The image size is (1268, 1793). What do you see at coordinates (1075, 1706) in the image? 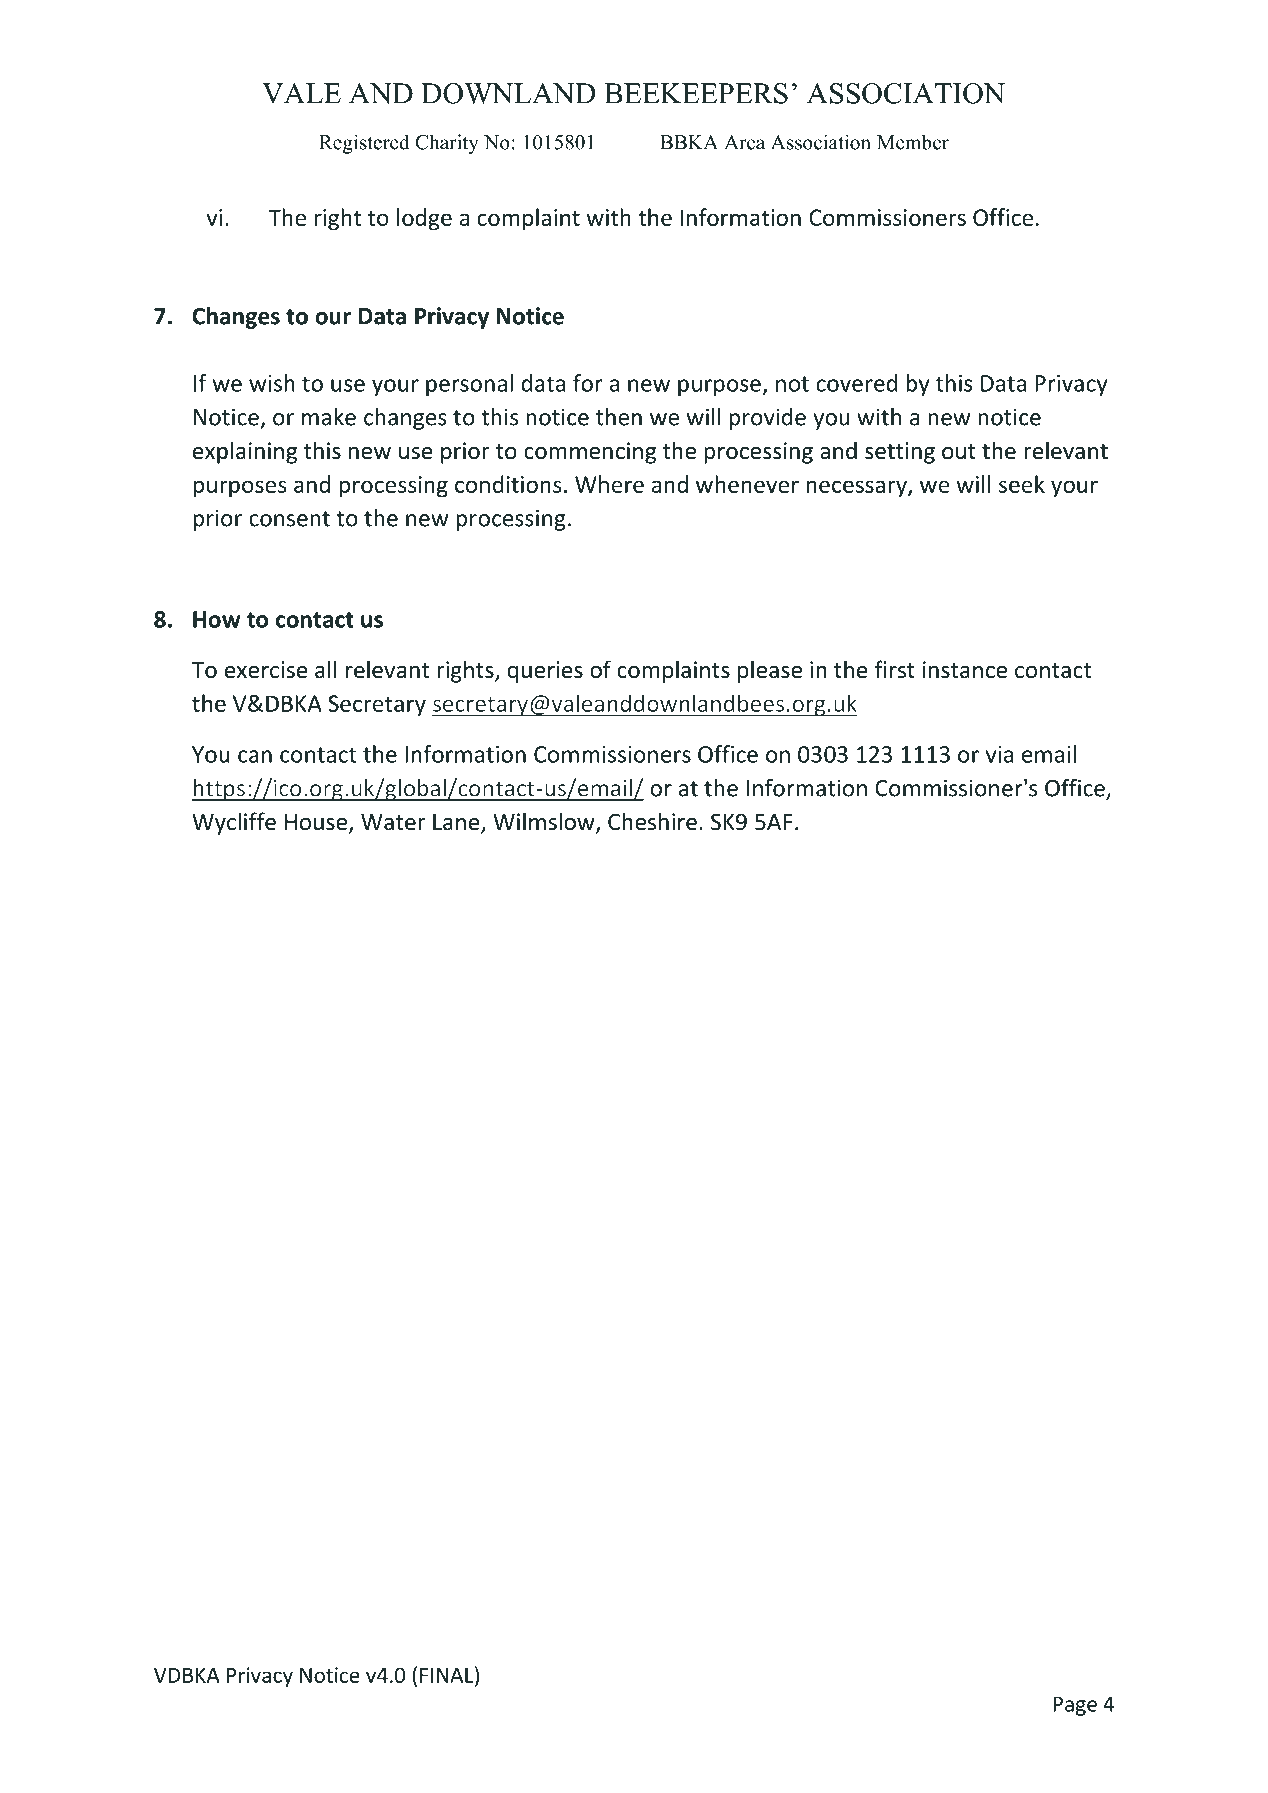
I see `Page` at bounding box center [1075, 1706].
